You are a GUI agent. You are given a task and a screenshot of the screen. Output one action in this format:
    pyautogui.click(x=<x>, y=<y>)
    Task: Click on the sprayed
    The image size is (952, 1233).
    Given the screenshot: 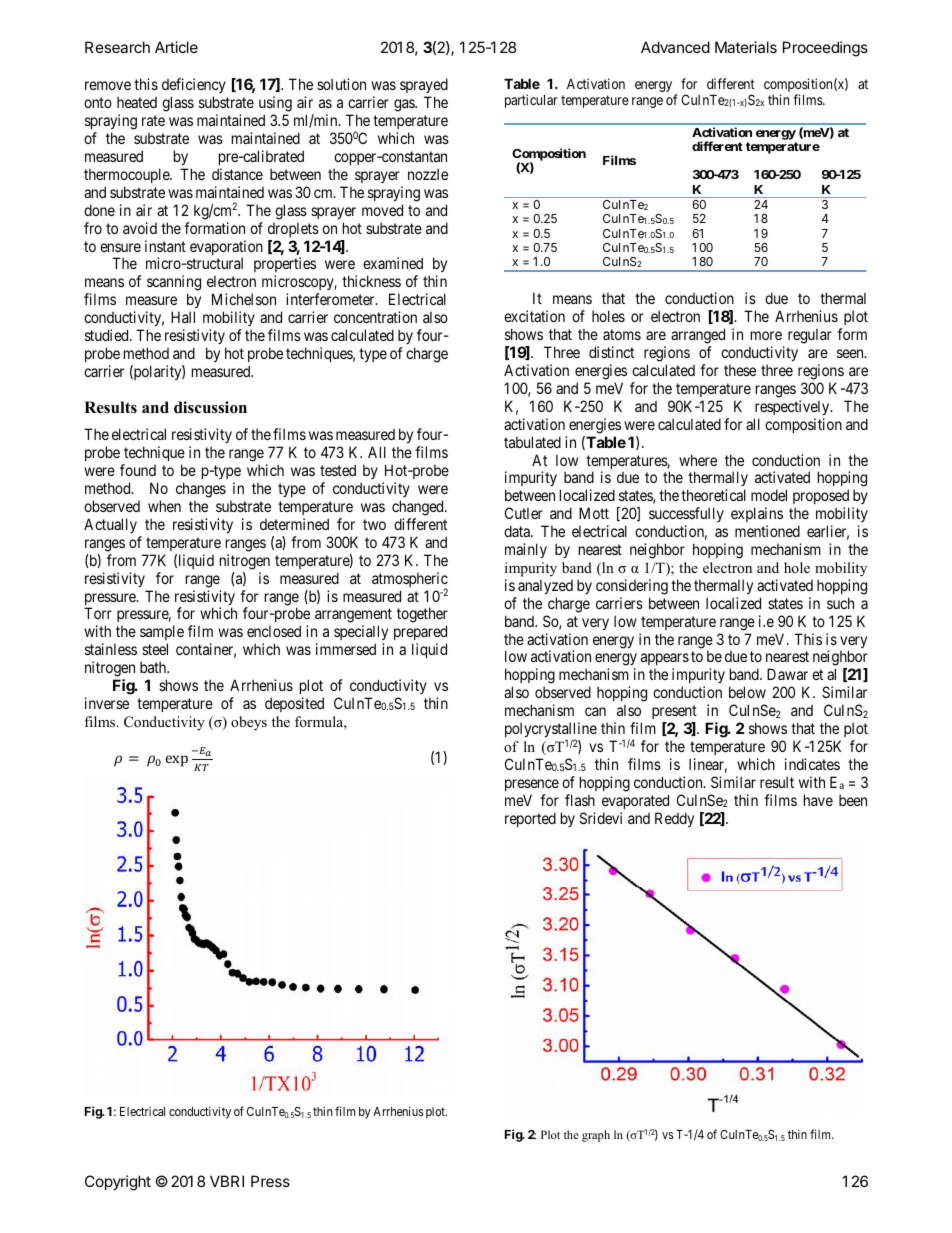 What is the action you would take?
    pyautogui.click(x=424, y=87)
